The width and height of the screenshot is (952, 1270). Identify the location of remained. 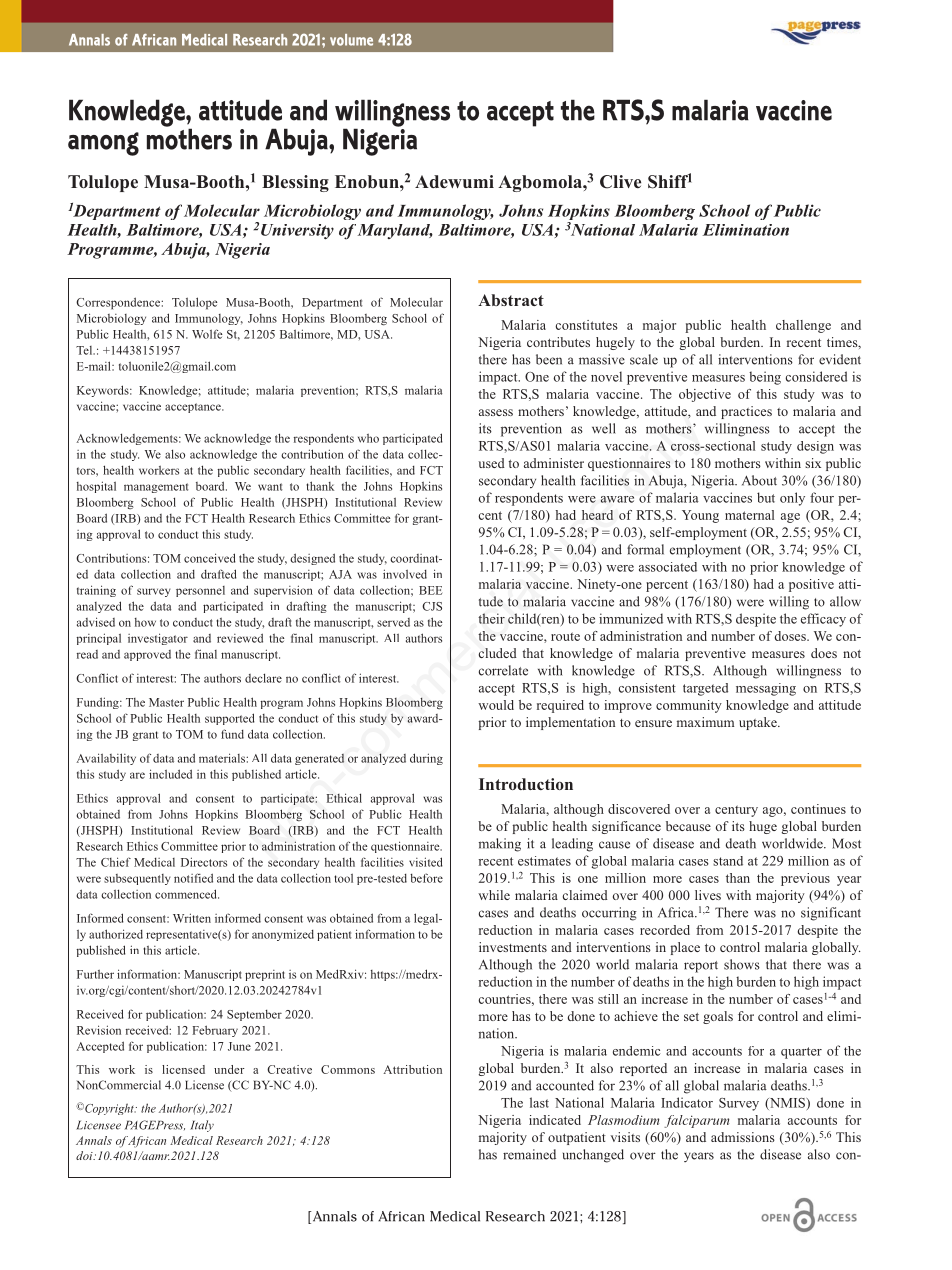
(529, 1154).
